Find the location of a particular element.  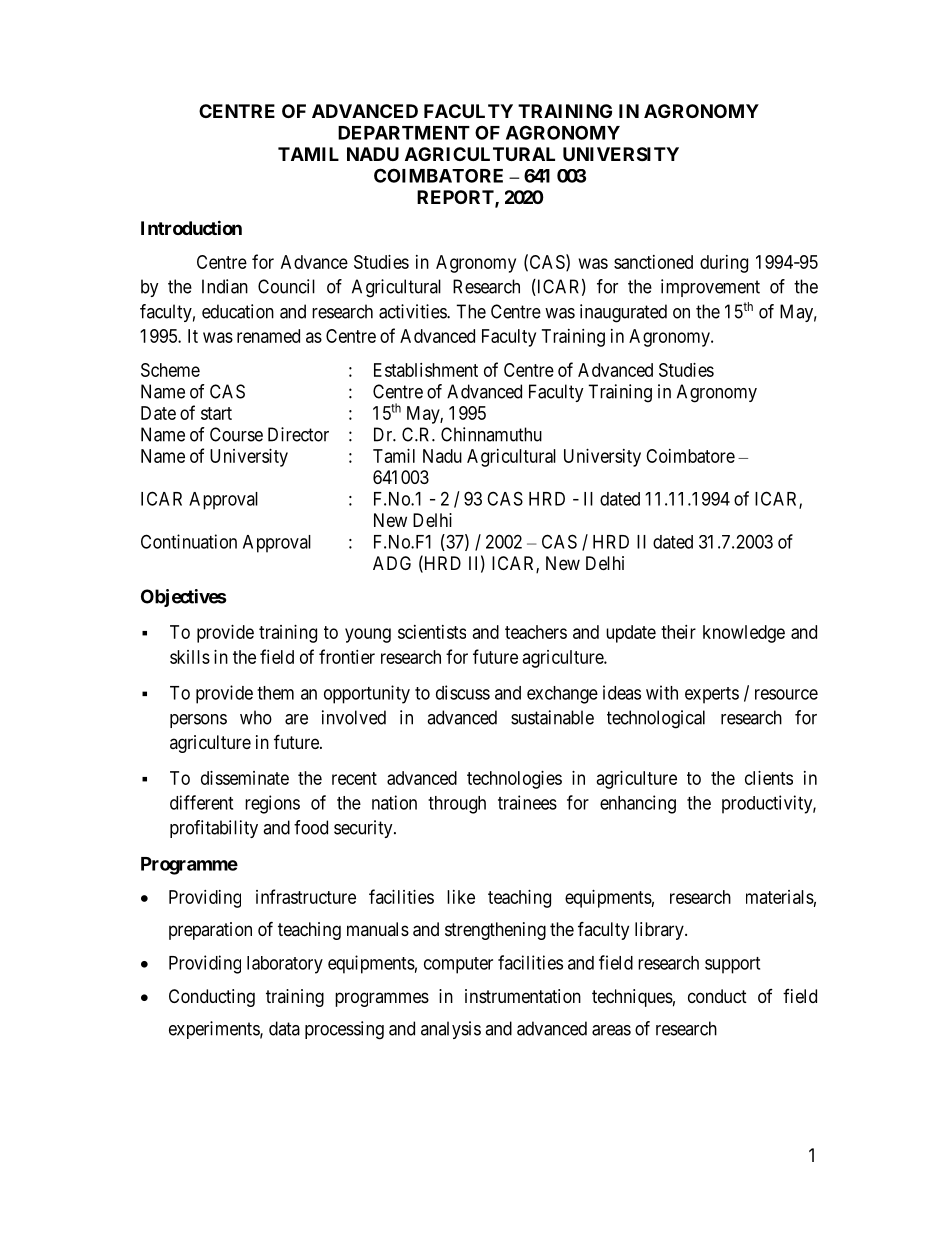

through is located at coordinates (457, 805).
